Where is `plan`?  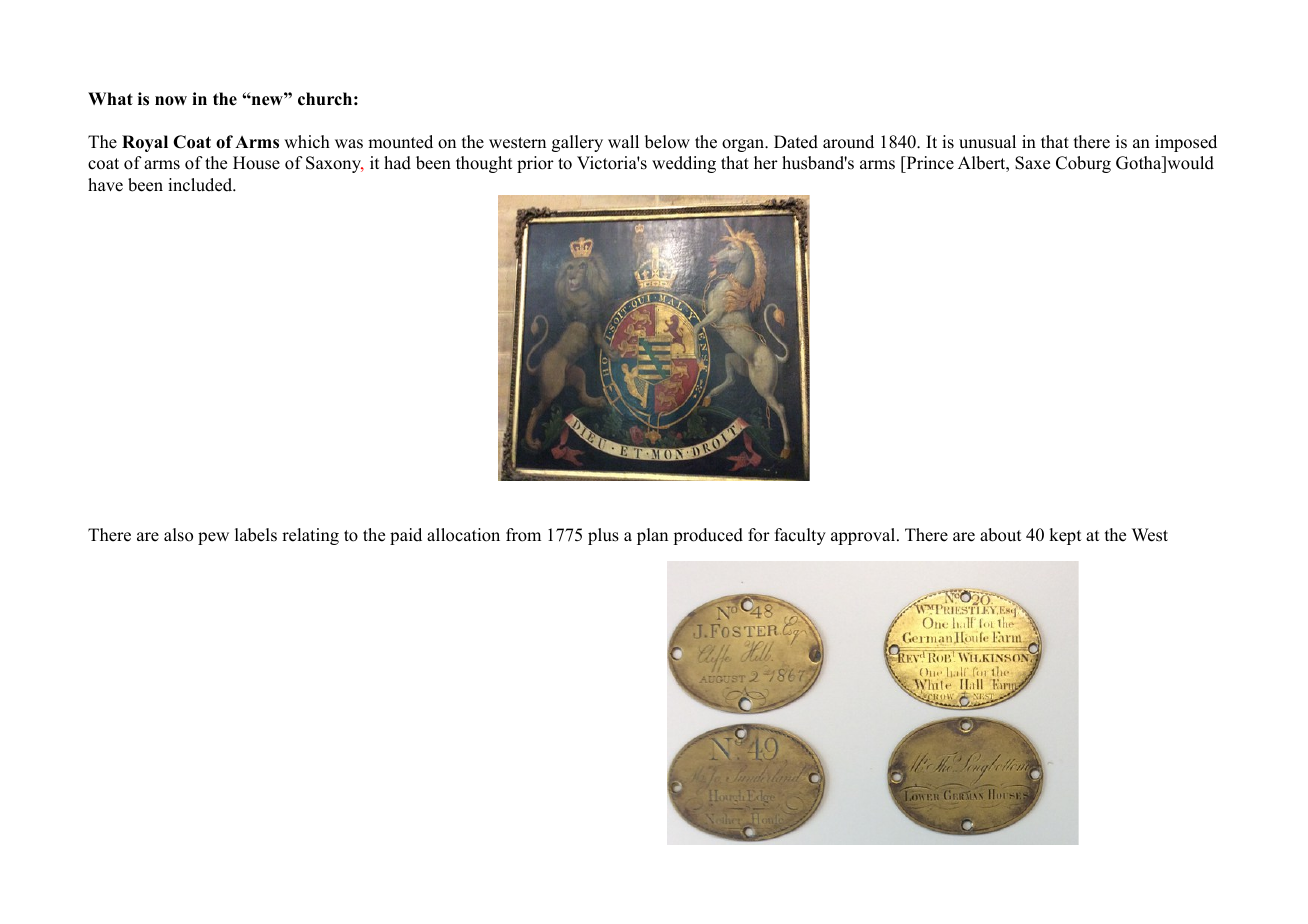
plan is located at coordinates (652, 536).
